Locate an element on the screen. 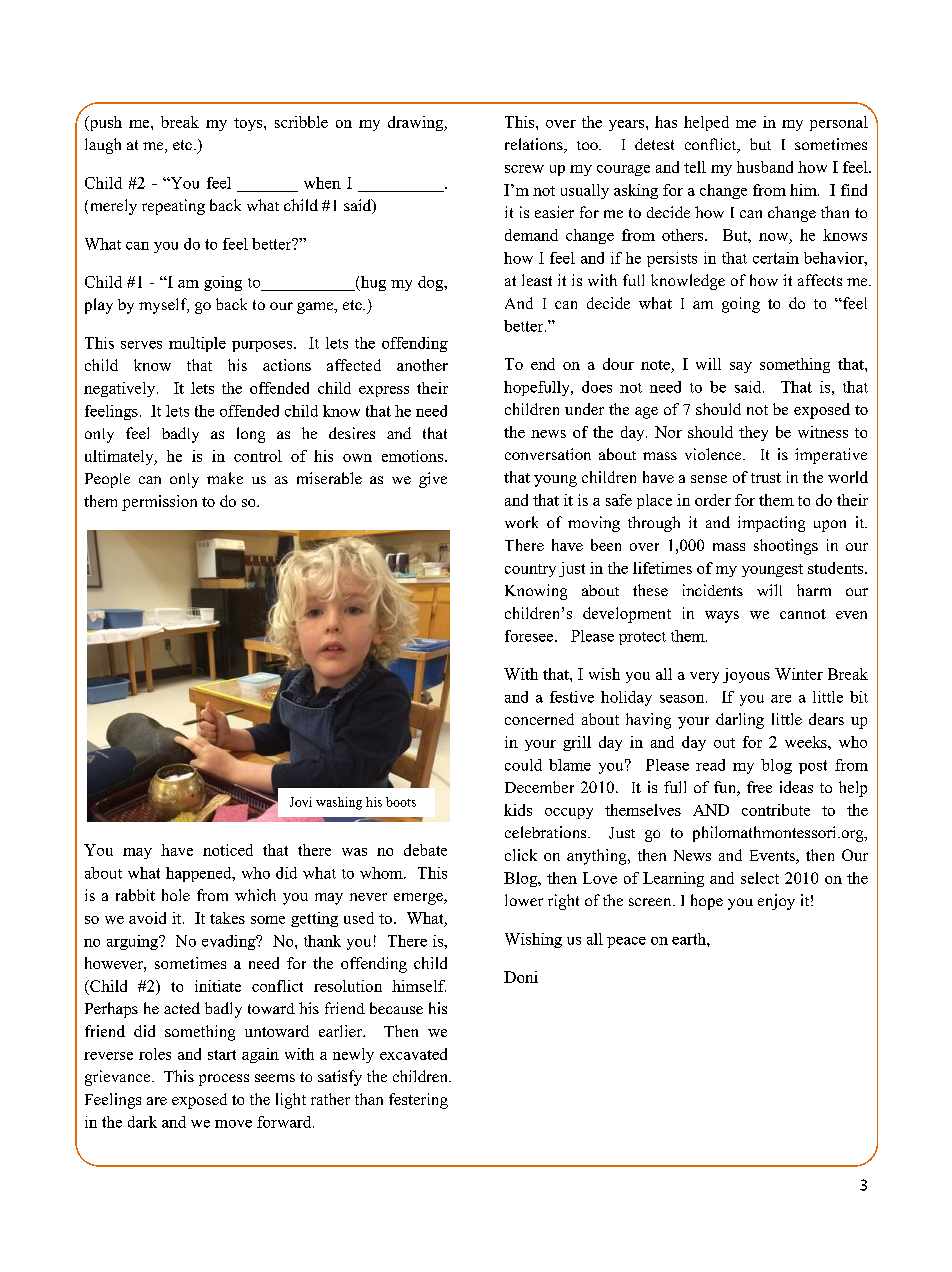 This screenshot has height=1272, width=952. toys is located at coordinates (249, 124).
